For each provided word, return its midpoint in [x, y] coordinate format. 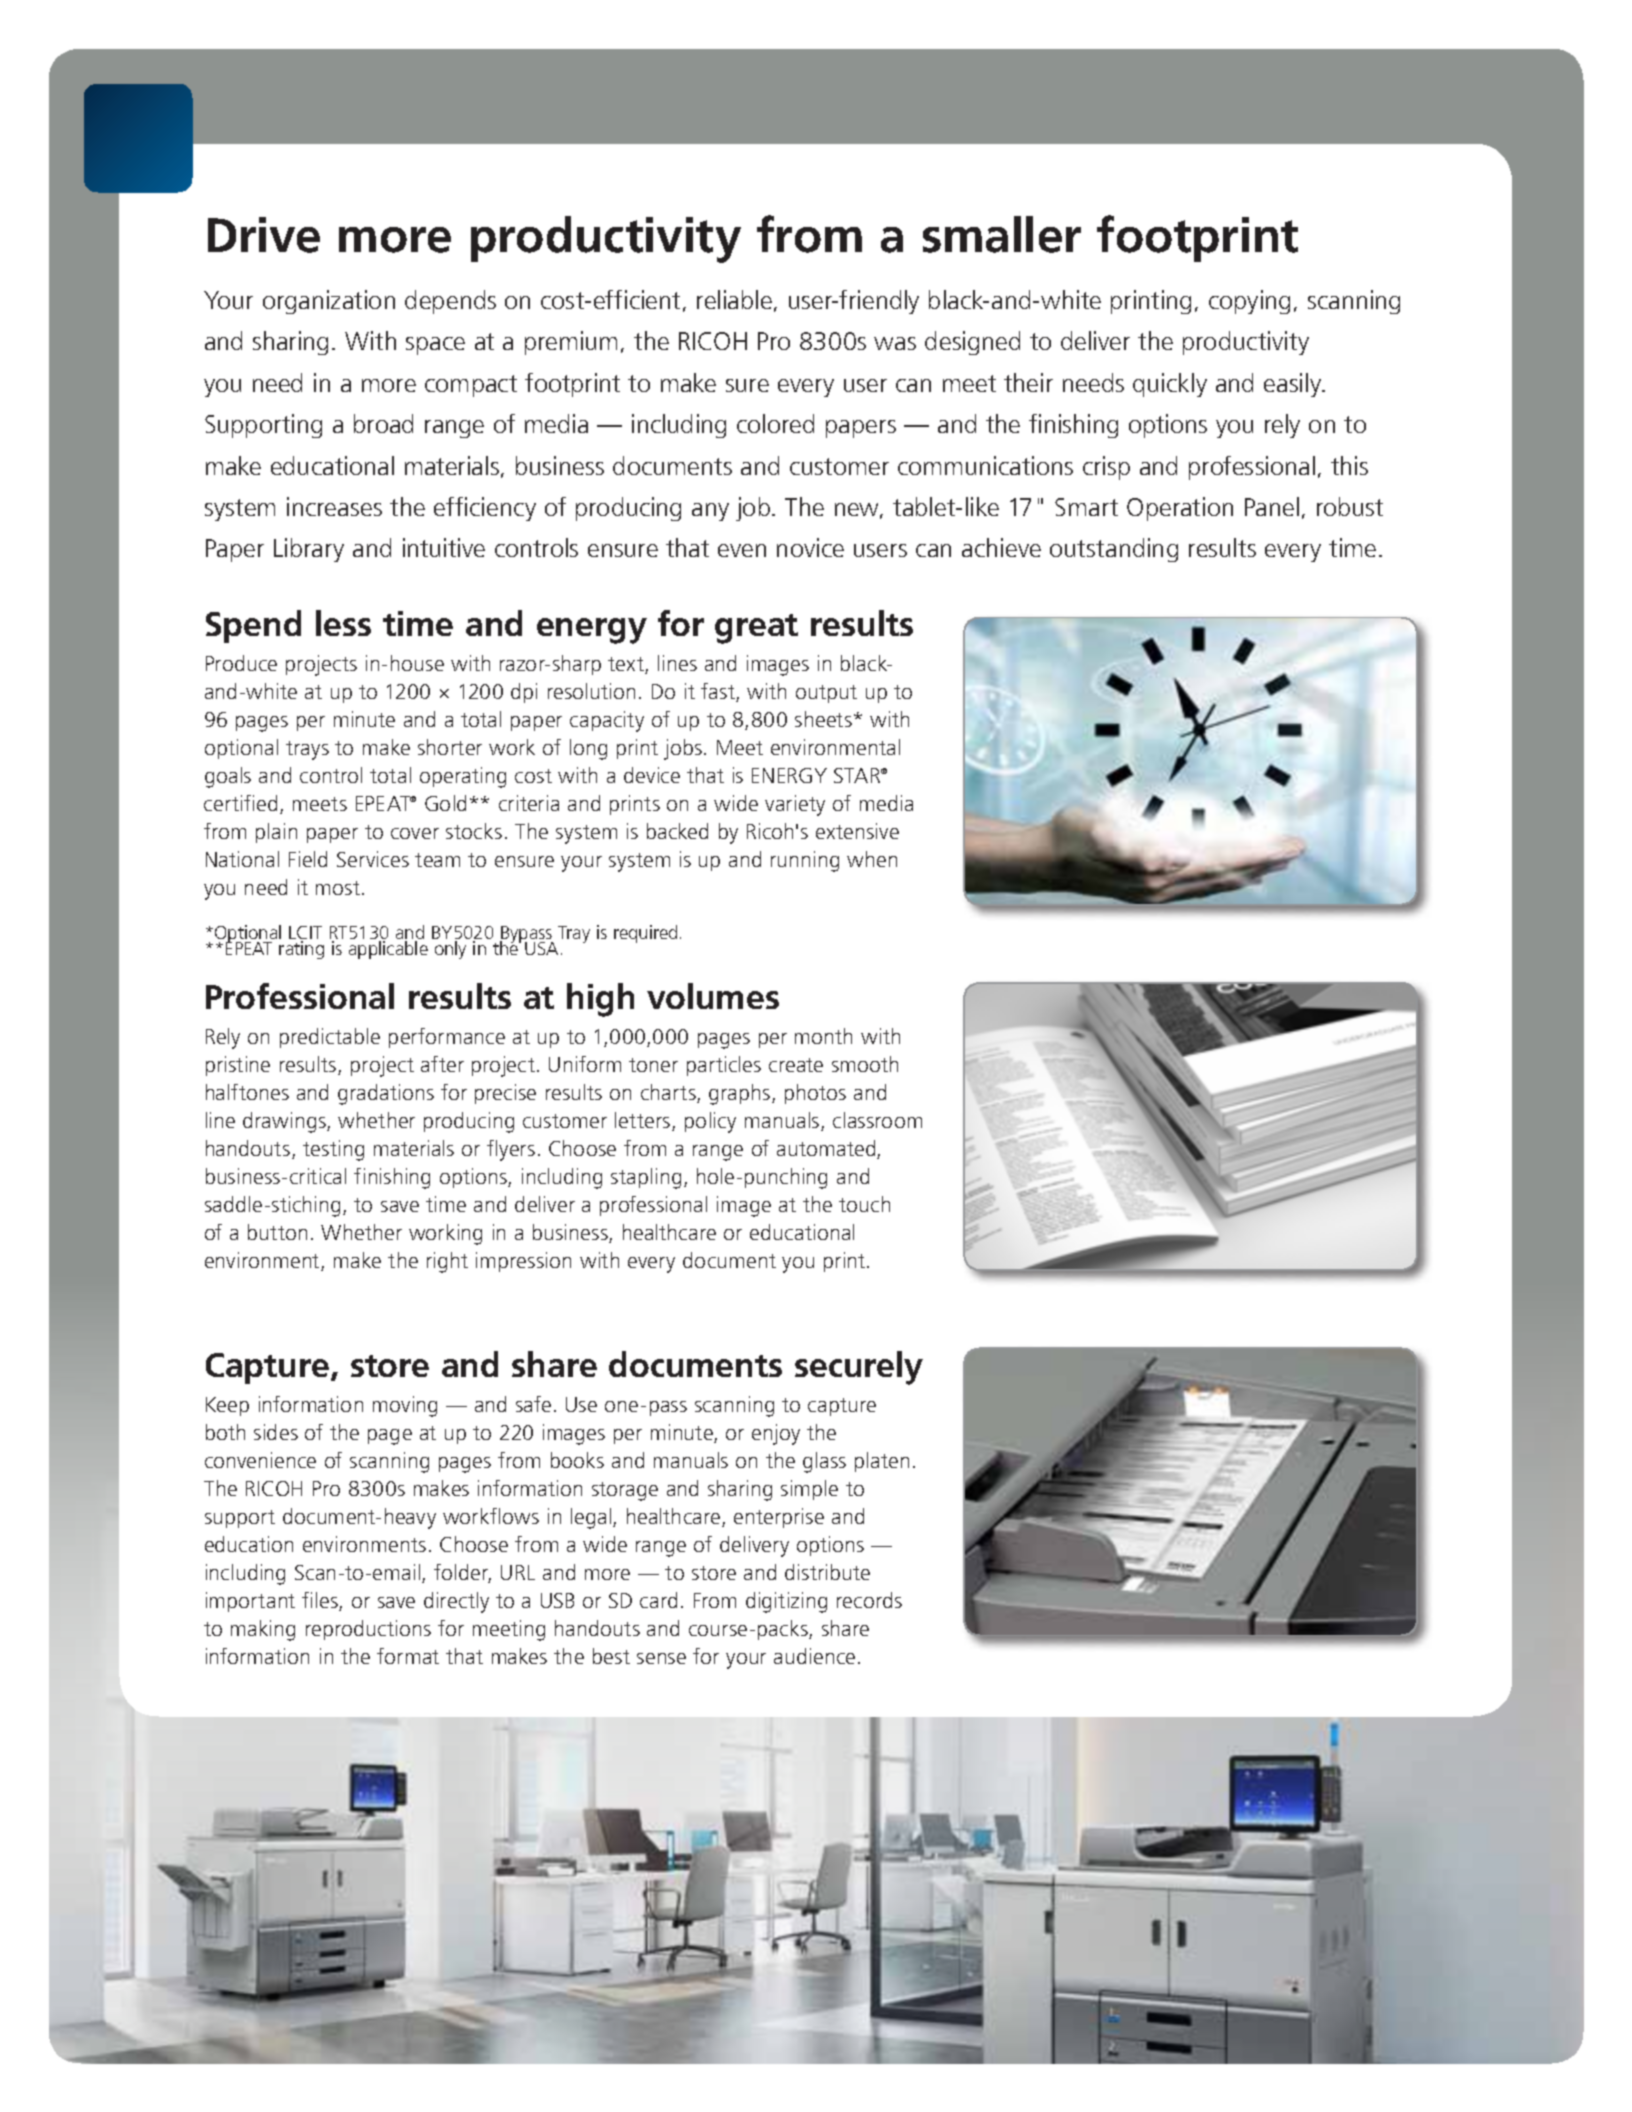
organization [329, 302]
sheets [825, 719]
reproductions [368, 1630]
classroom [877, 1120]
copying [1249, 302]
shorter [450, 747]
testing [333, 1150]
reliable [734, 299]
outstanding [1114, 550]
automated [827, 1149]
